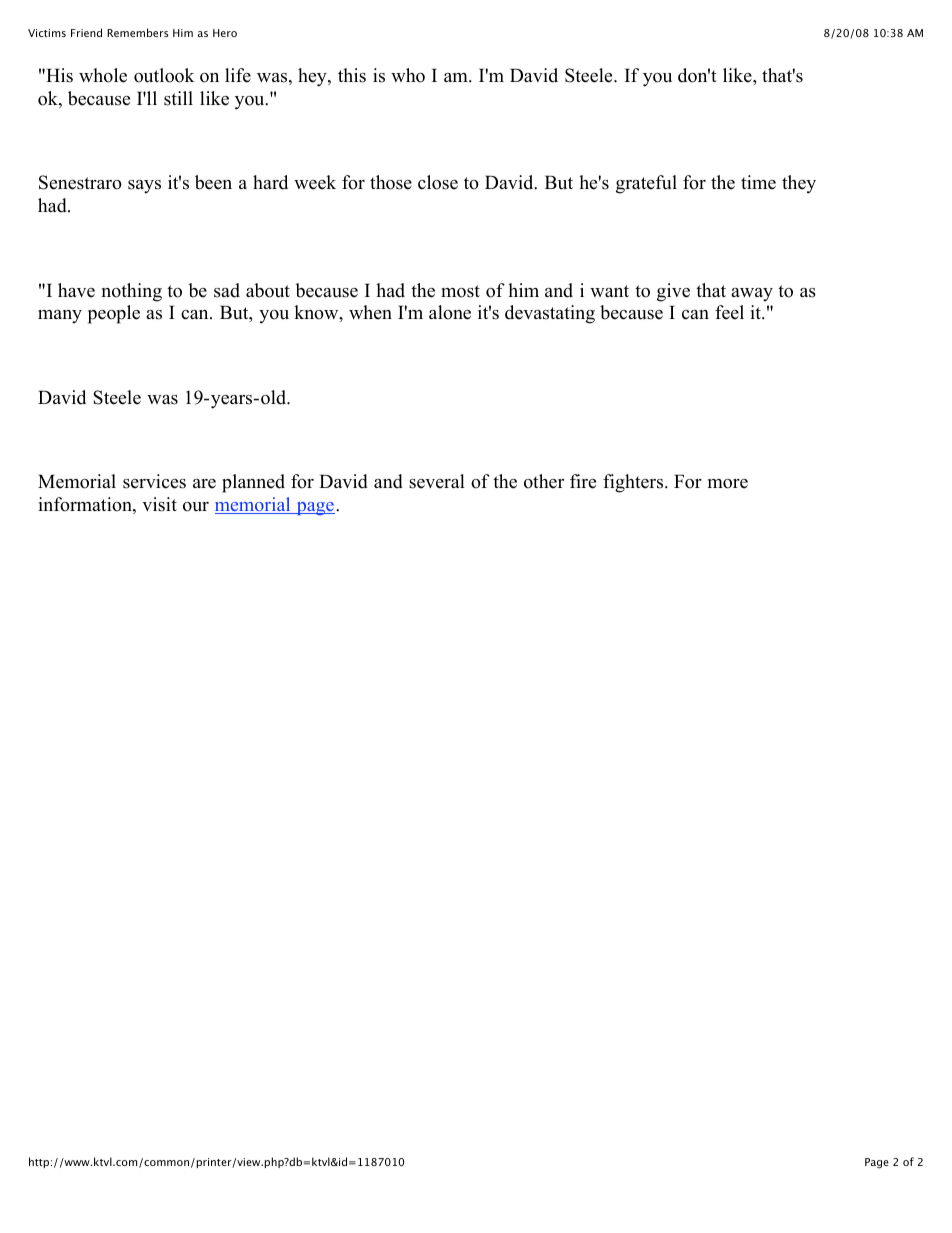  I want to click on time, so click(758, 182).
